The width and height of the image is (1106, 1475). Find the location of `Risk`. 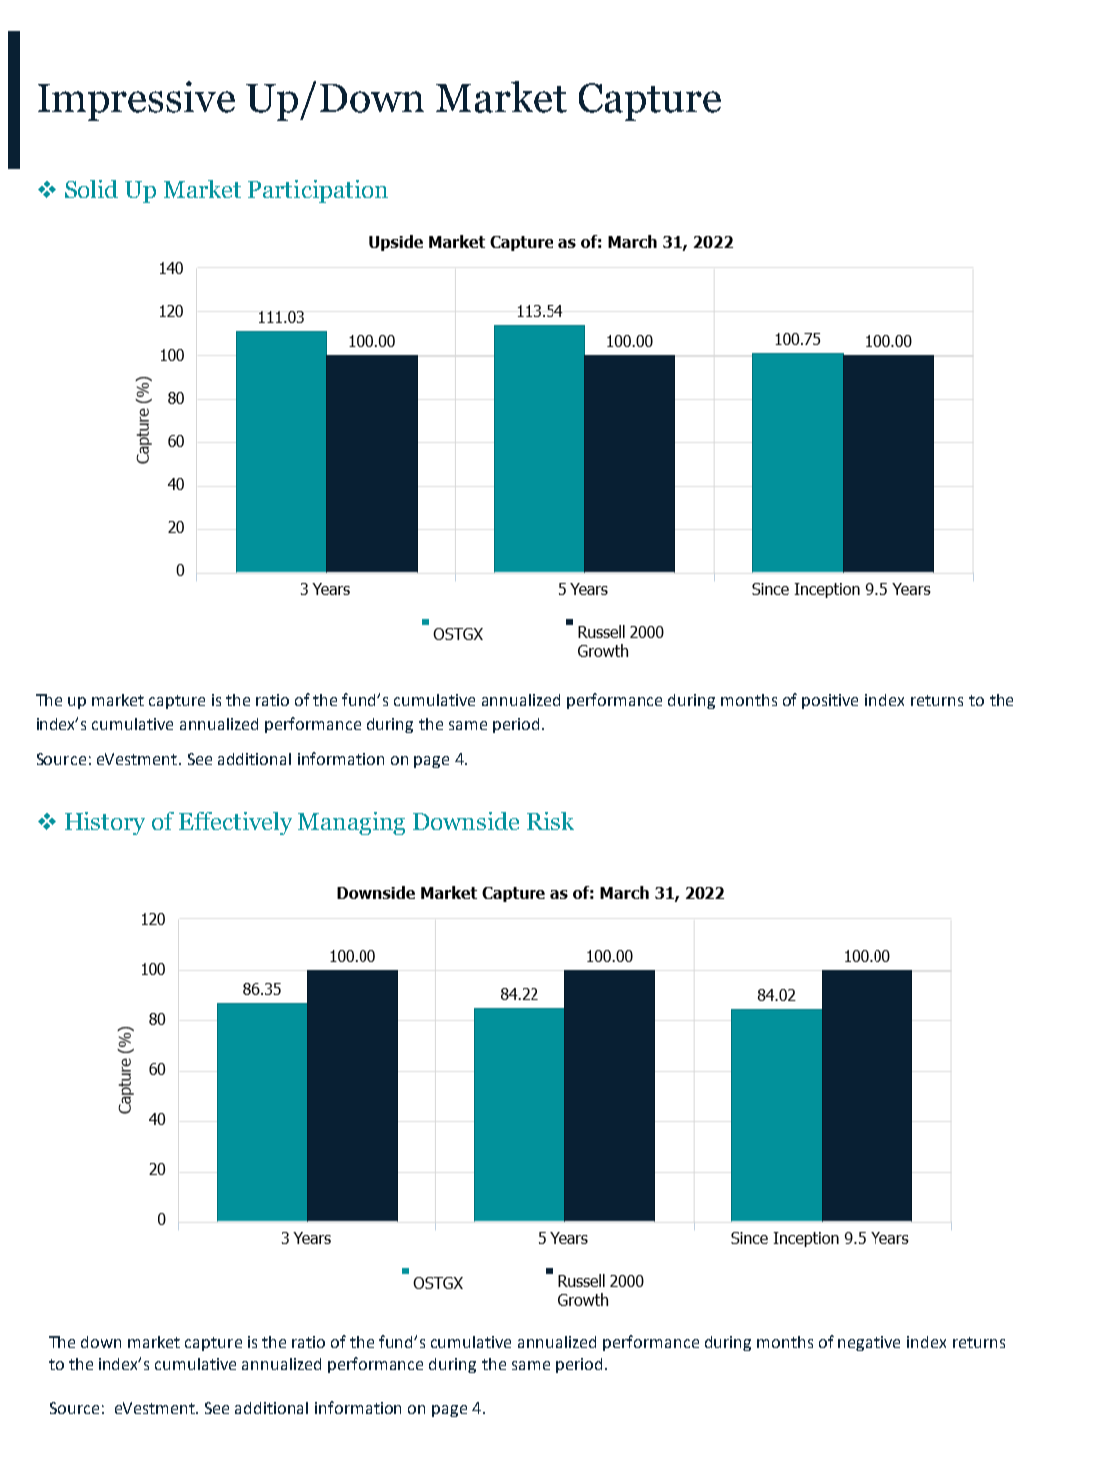

Risk is located at coordinates (550, 821).
